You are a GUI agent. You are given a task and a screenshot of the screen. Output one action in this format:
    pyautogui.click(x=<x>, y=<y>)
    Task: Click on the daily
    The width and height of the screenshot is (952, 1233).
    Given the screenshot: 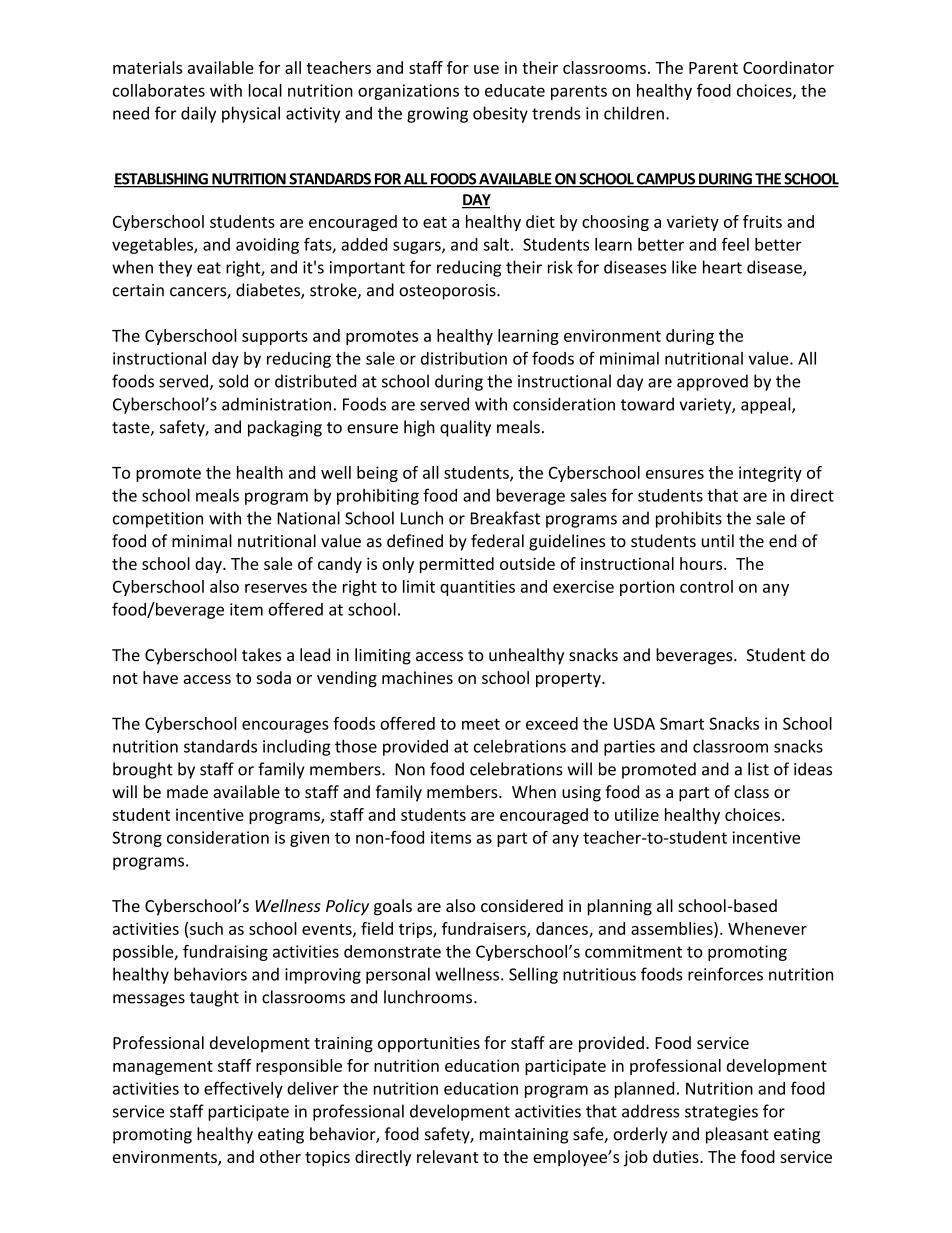 What is the action you would take?
    pyautogui.click(x=198, y=114)
